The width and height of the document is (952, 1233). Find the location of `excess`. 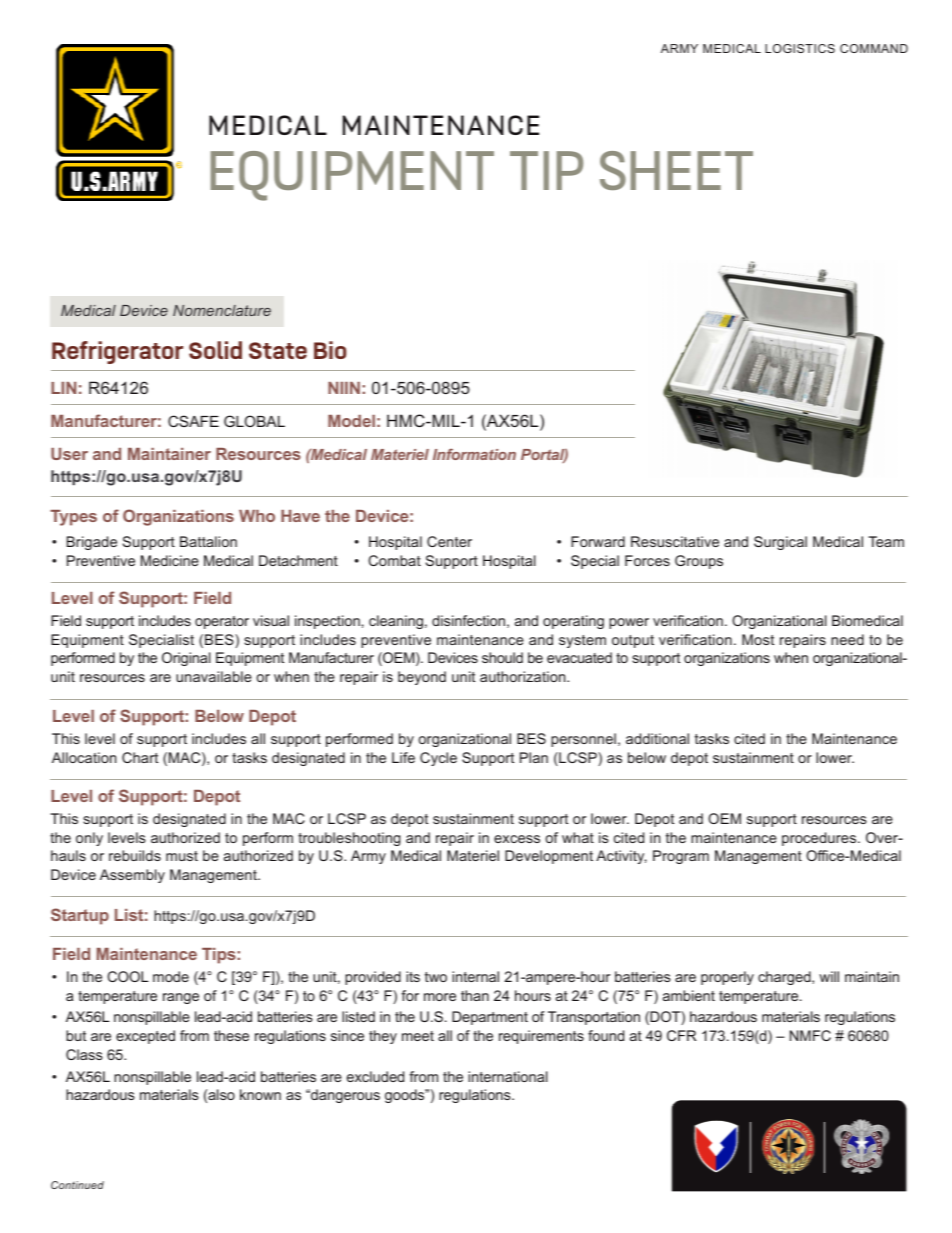

excess is located at coordinates (517, 839).
